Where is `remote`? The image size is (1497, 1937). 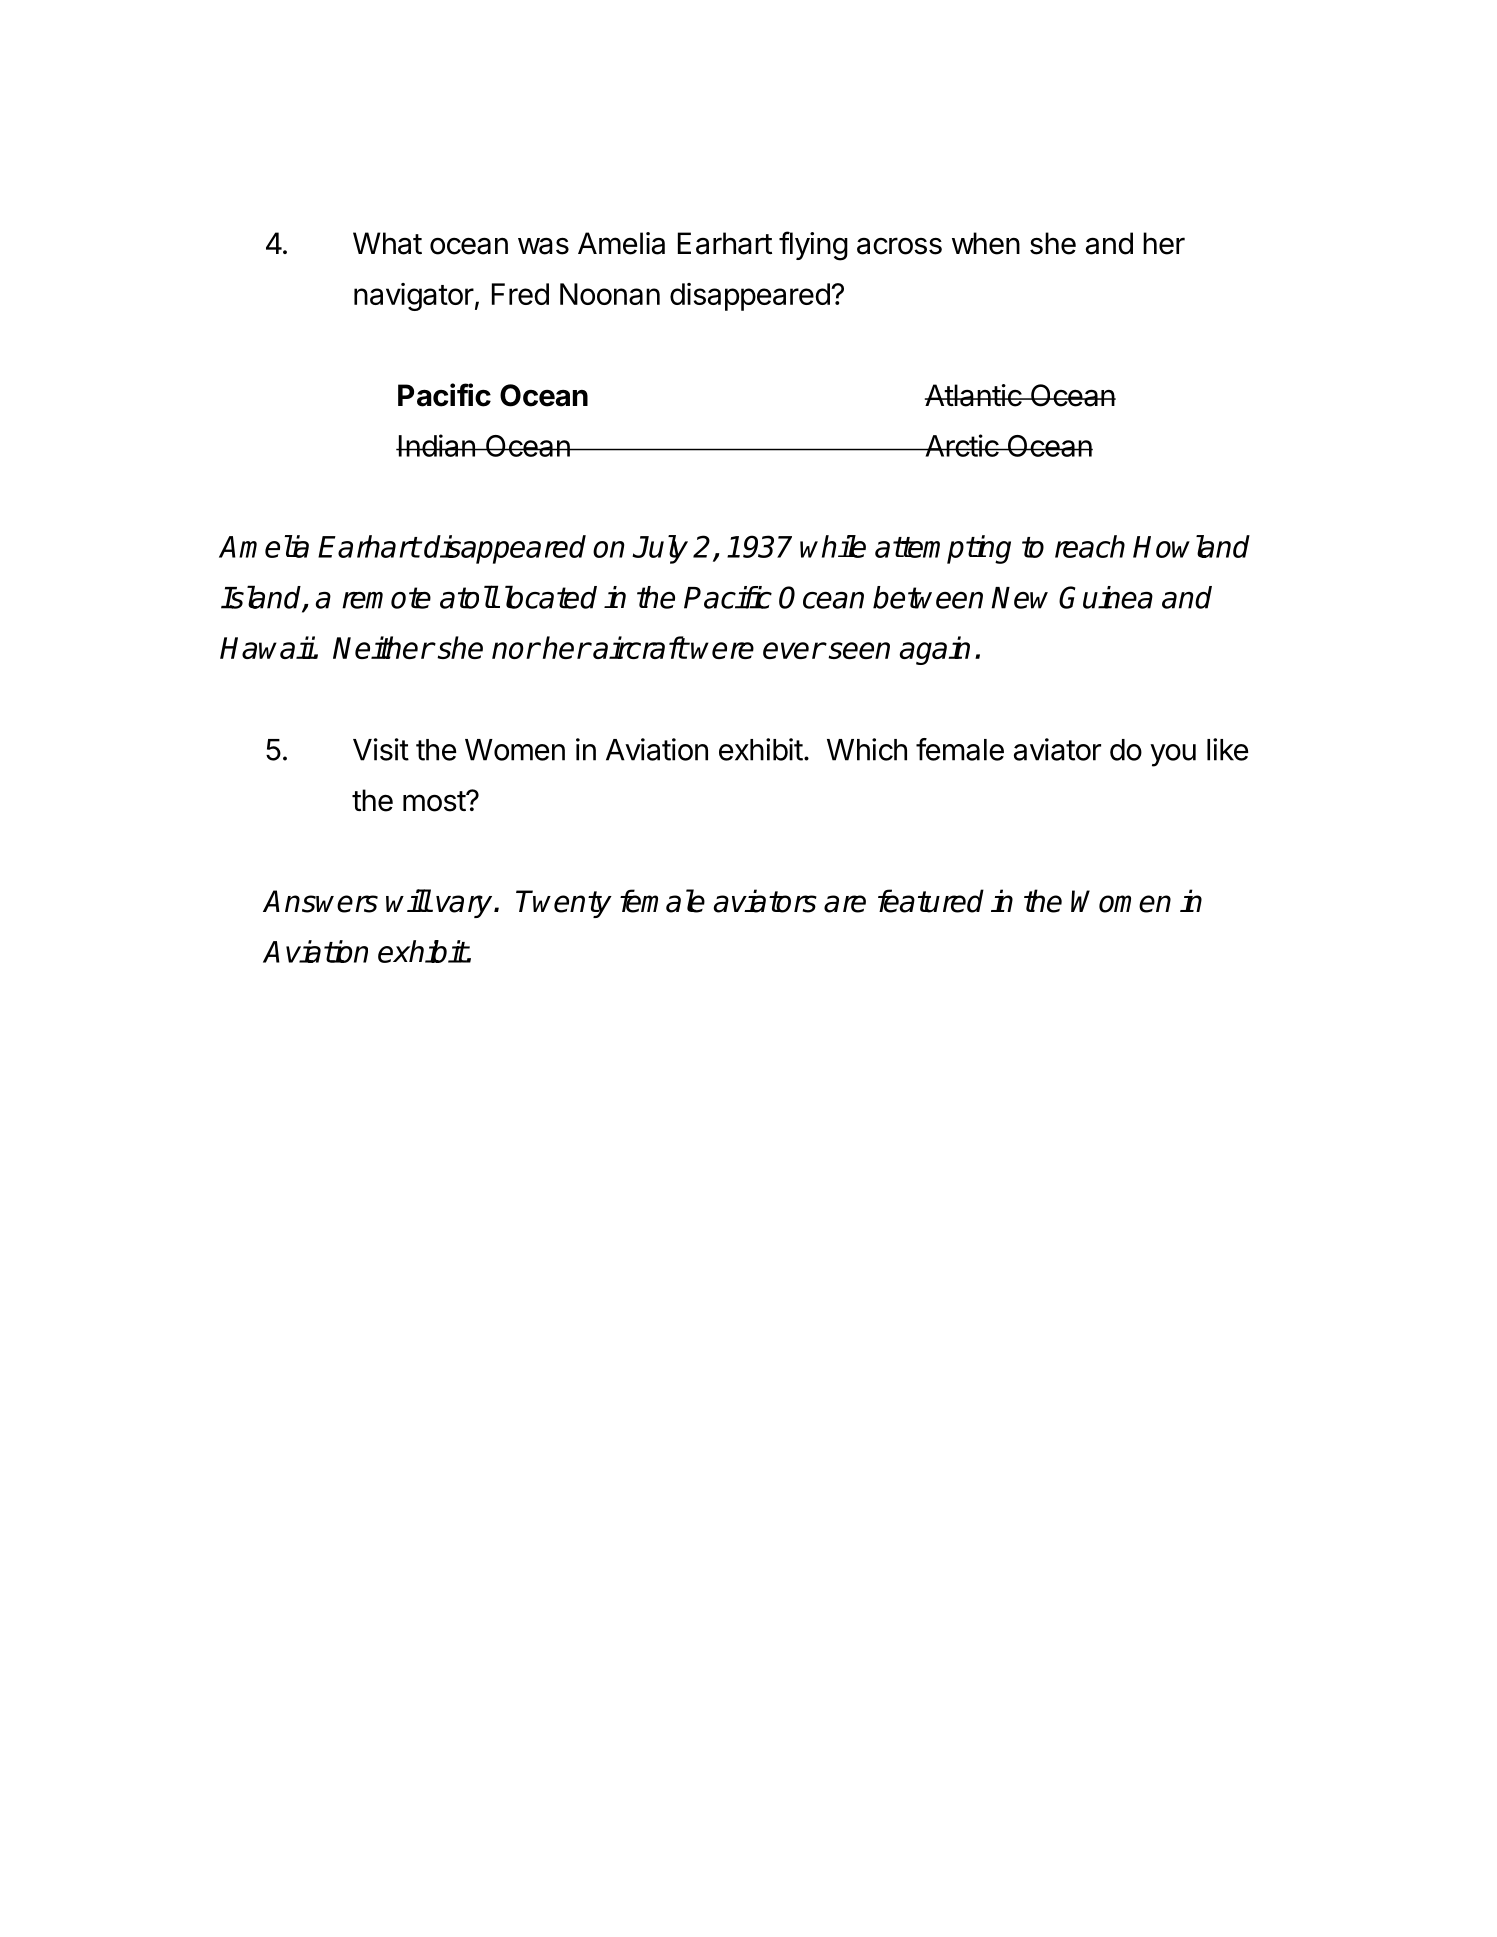
remote is located at coordinates (386, 598).
